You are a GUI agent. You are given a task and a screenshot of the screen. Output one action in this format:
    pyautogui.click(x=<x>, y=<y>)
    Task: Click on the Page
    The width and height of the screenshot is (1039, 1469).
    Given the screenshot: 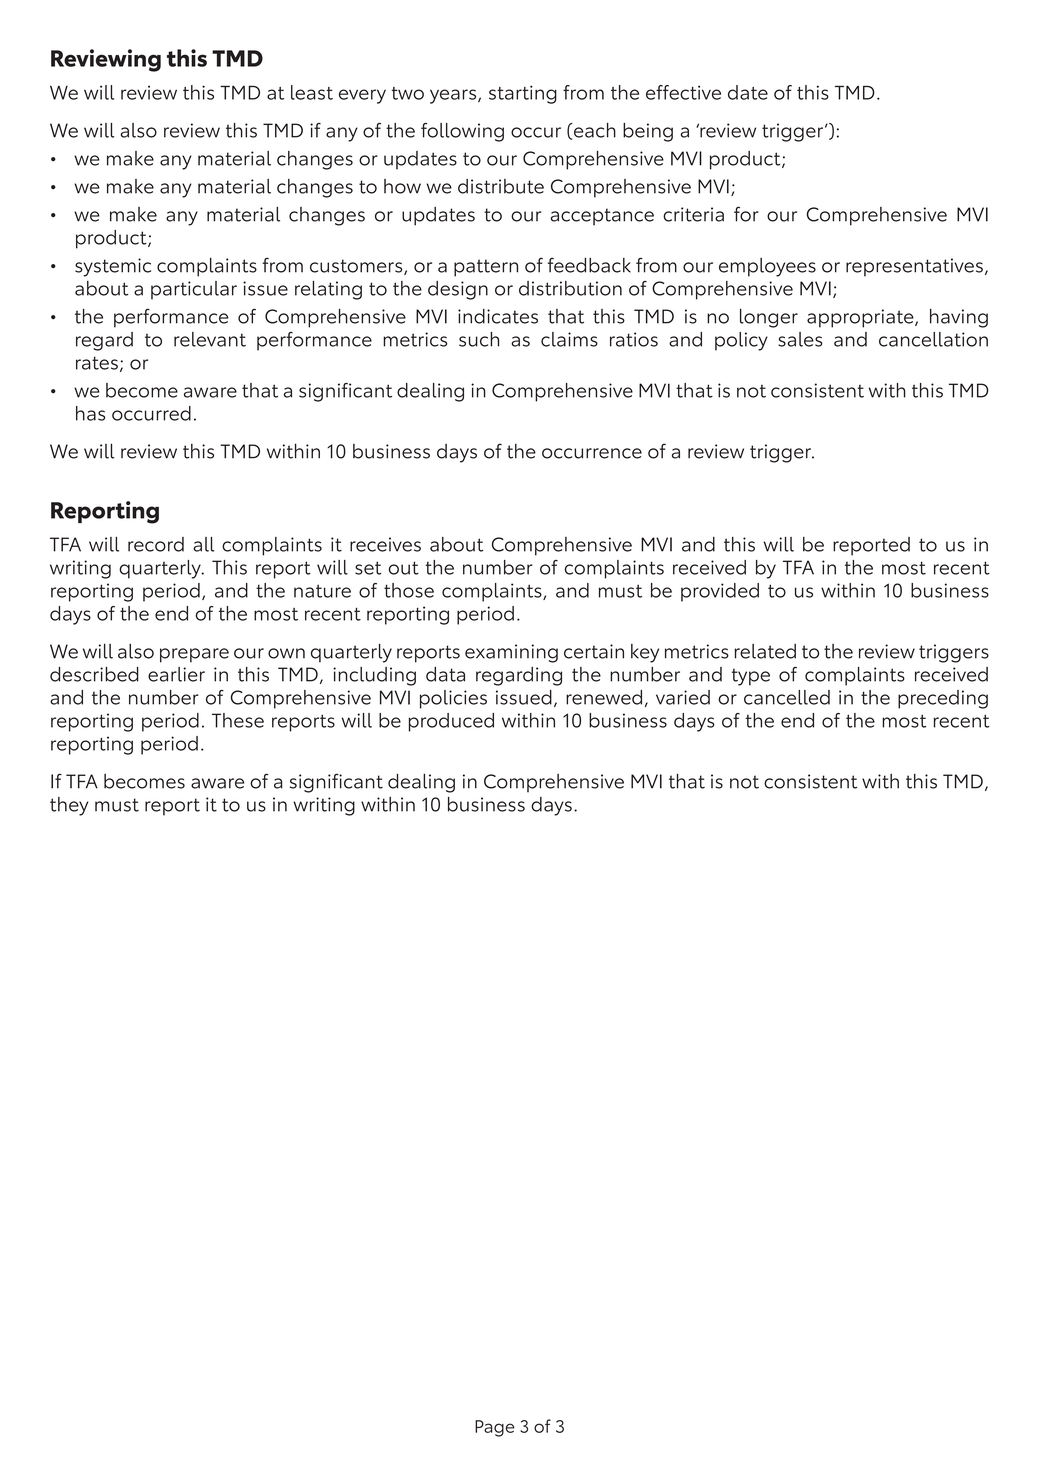 What is the action you would take?
    pyautogui.click(x=495, y=1428)
